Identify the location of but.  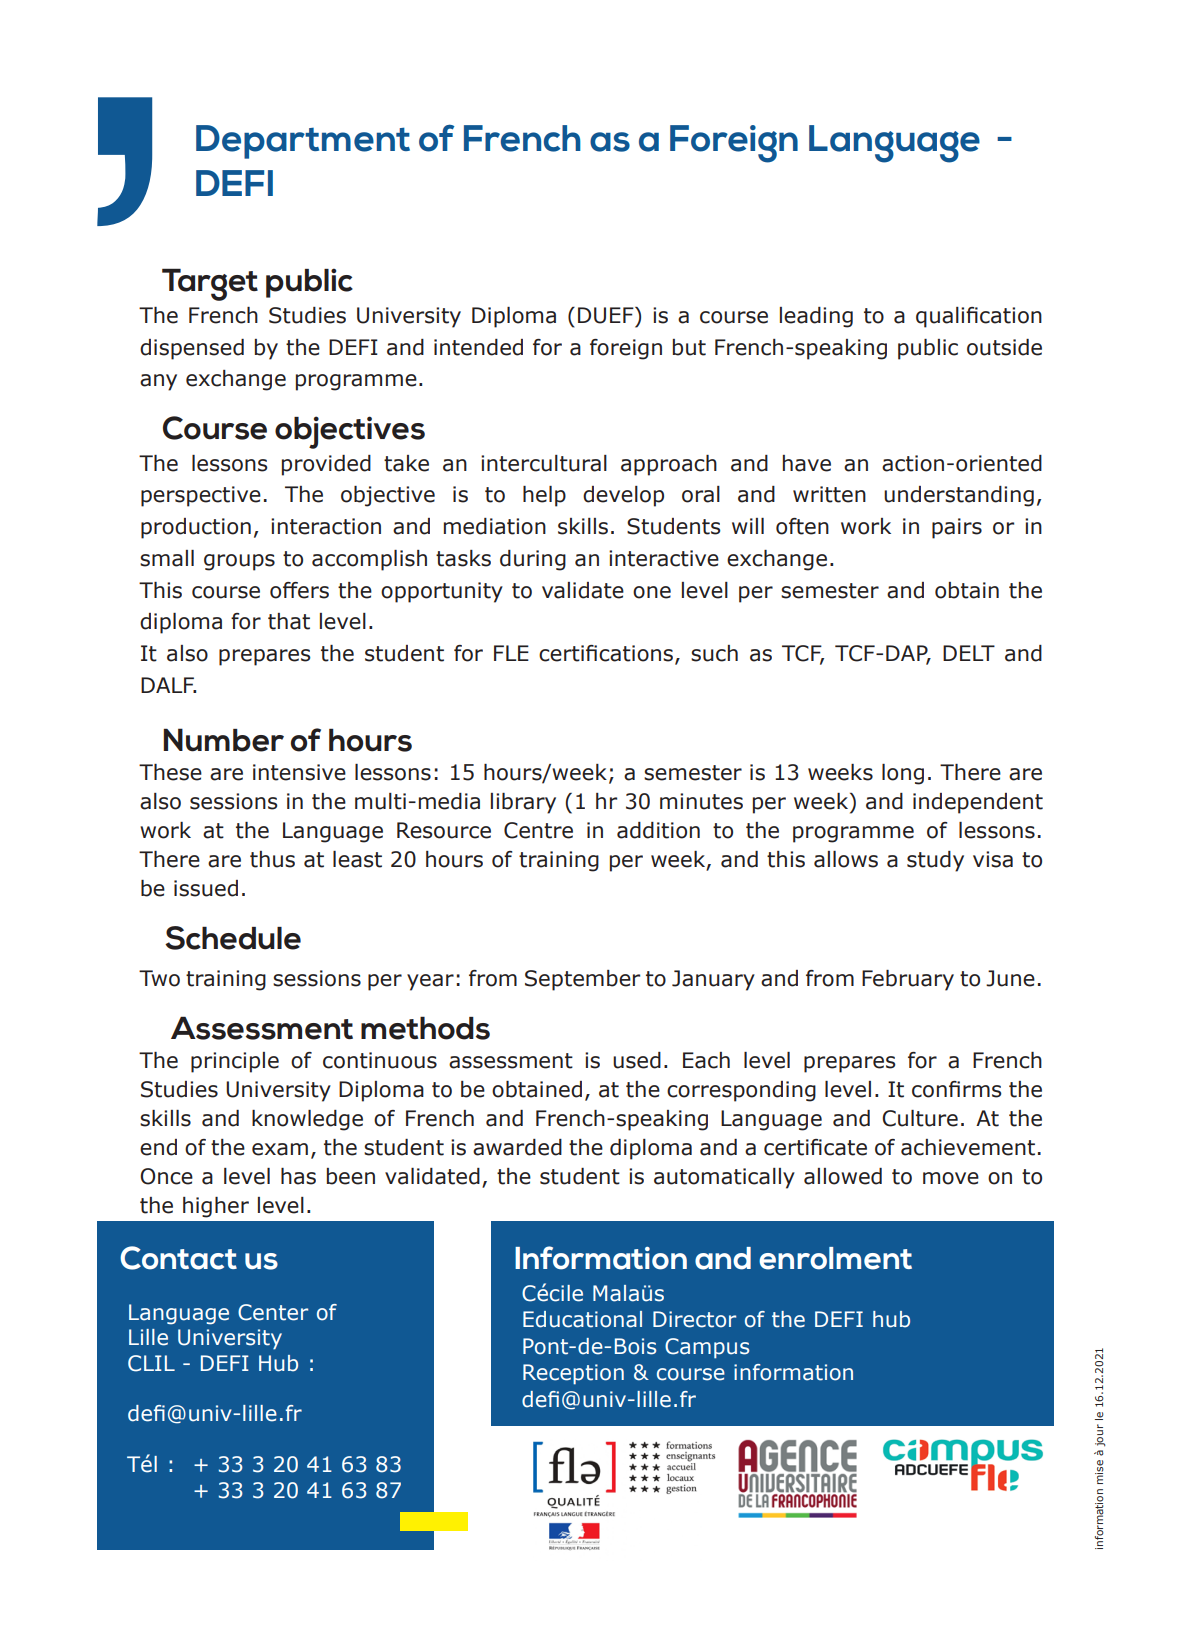
(689, 347).
